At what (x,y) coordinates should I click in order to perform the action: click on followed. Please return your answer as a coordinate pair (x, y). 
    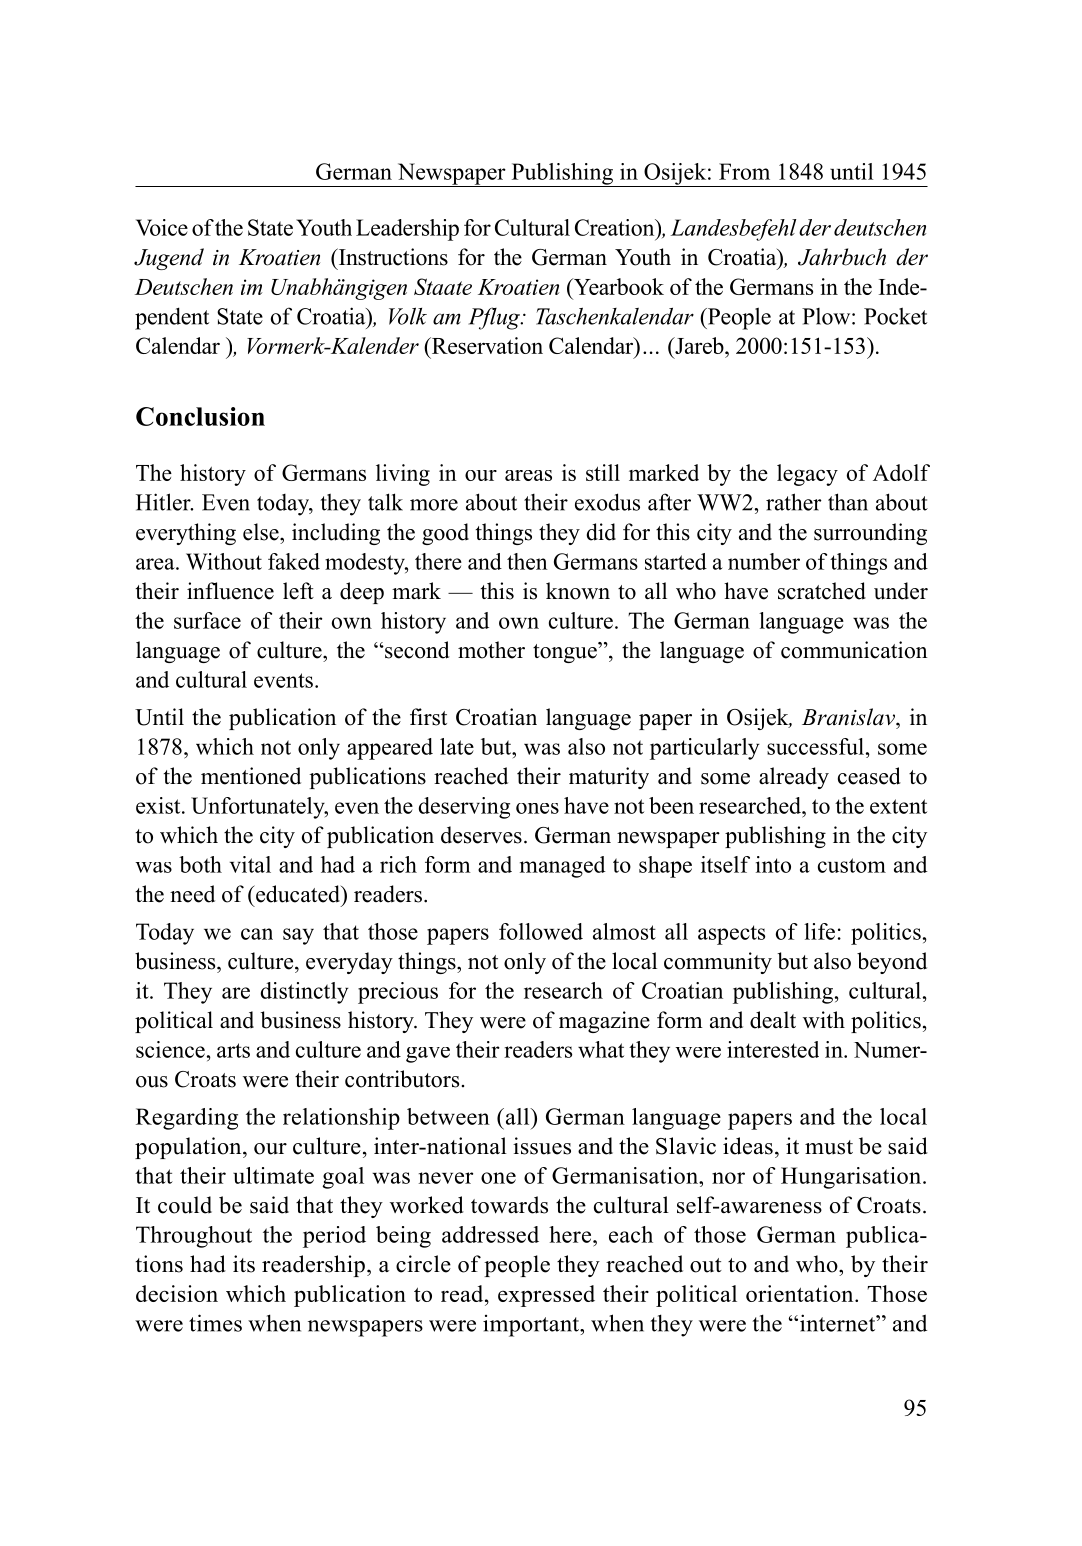
    Looking at the image, I should click on (541, 931).
